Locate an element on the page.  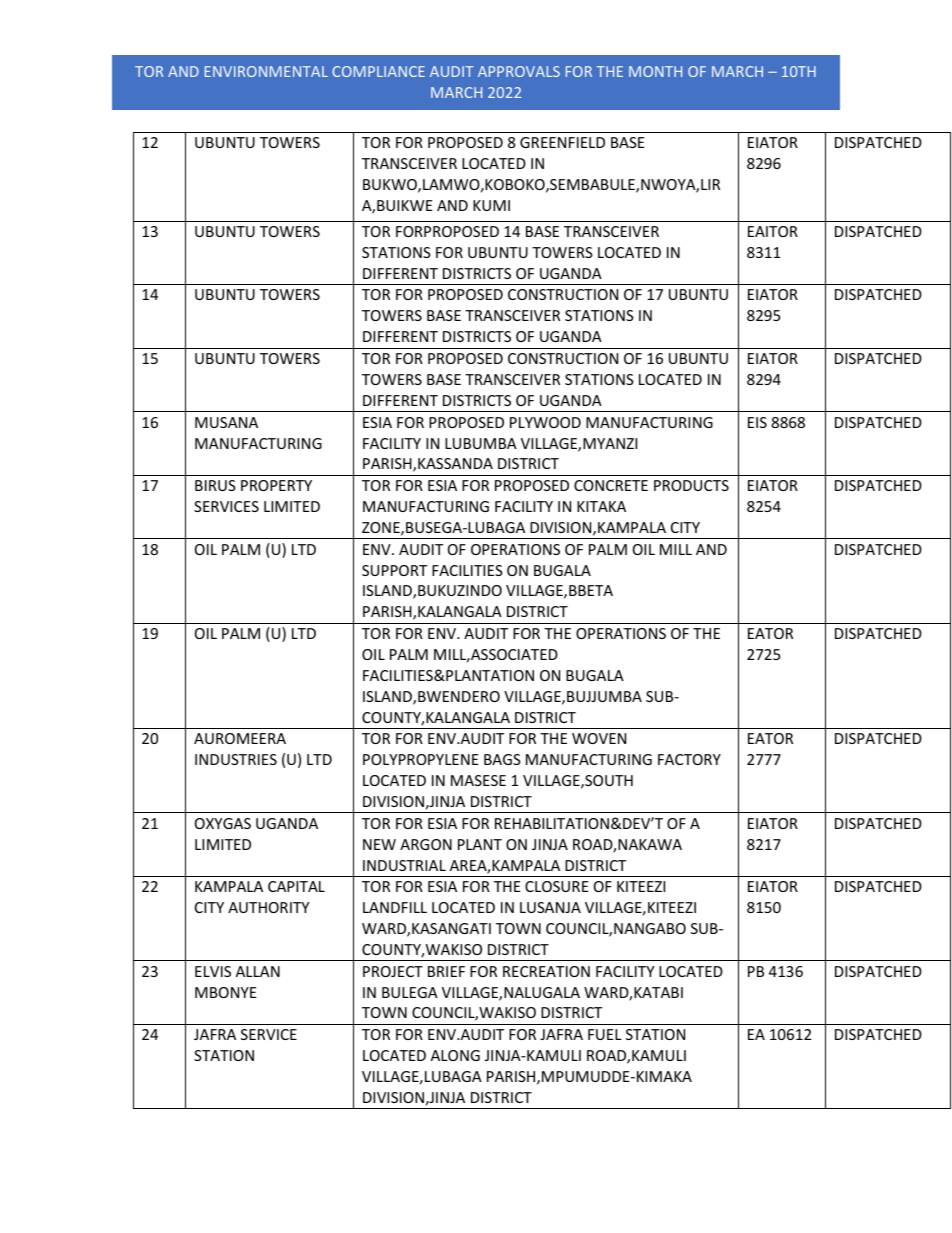
POLYPROPYLENE is located at coordinates (421, 759).
